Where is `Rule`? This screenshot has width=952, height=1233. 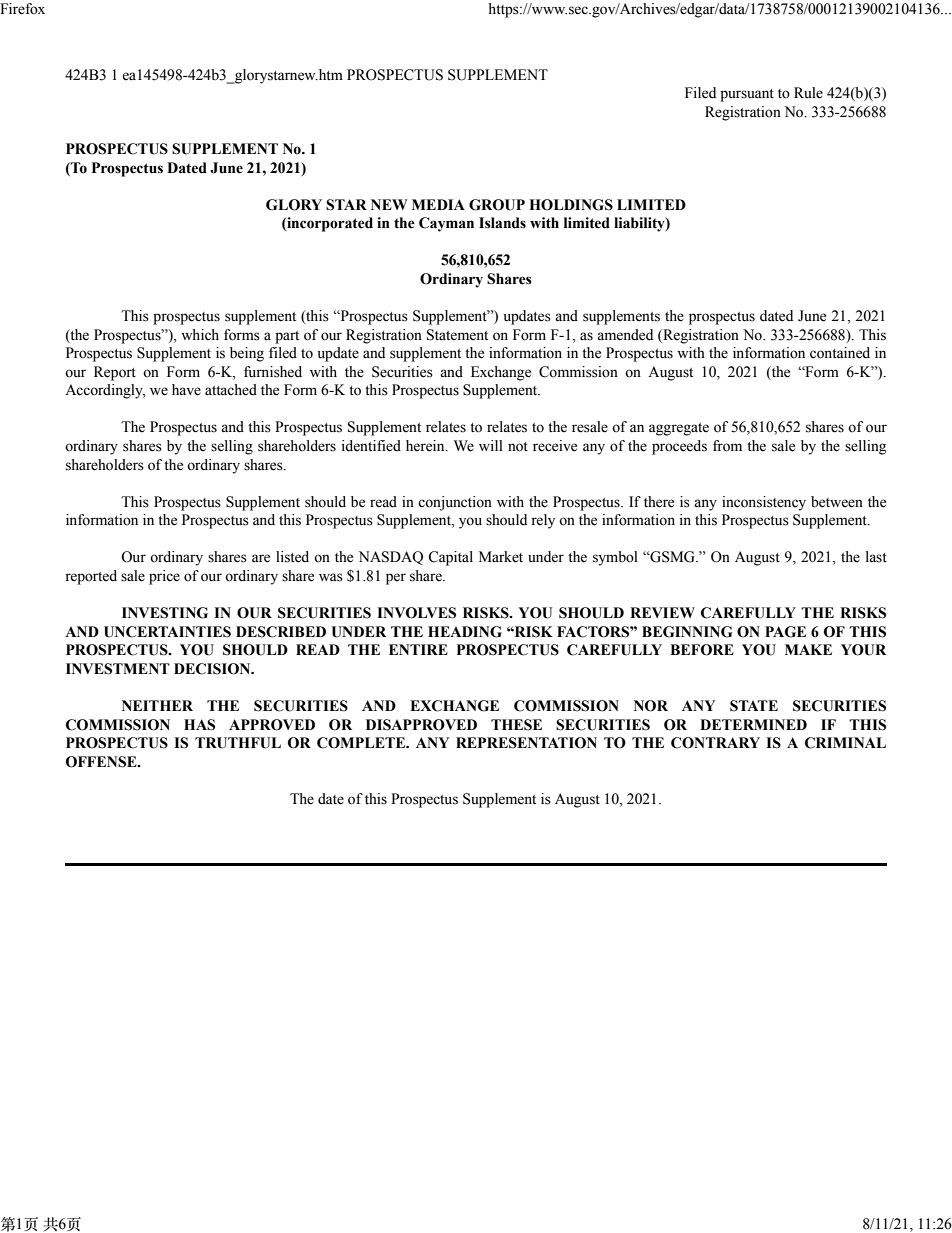 Rule is located at coordinates (808, 93).
